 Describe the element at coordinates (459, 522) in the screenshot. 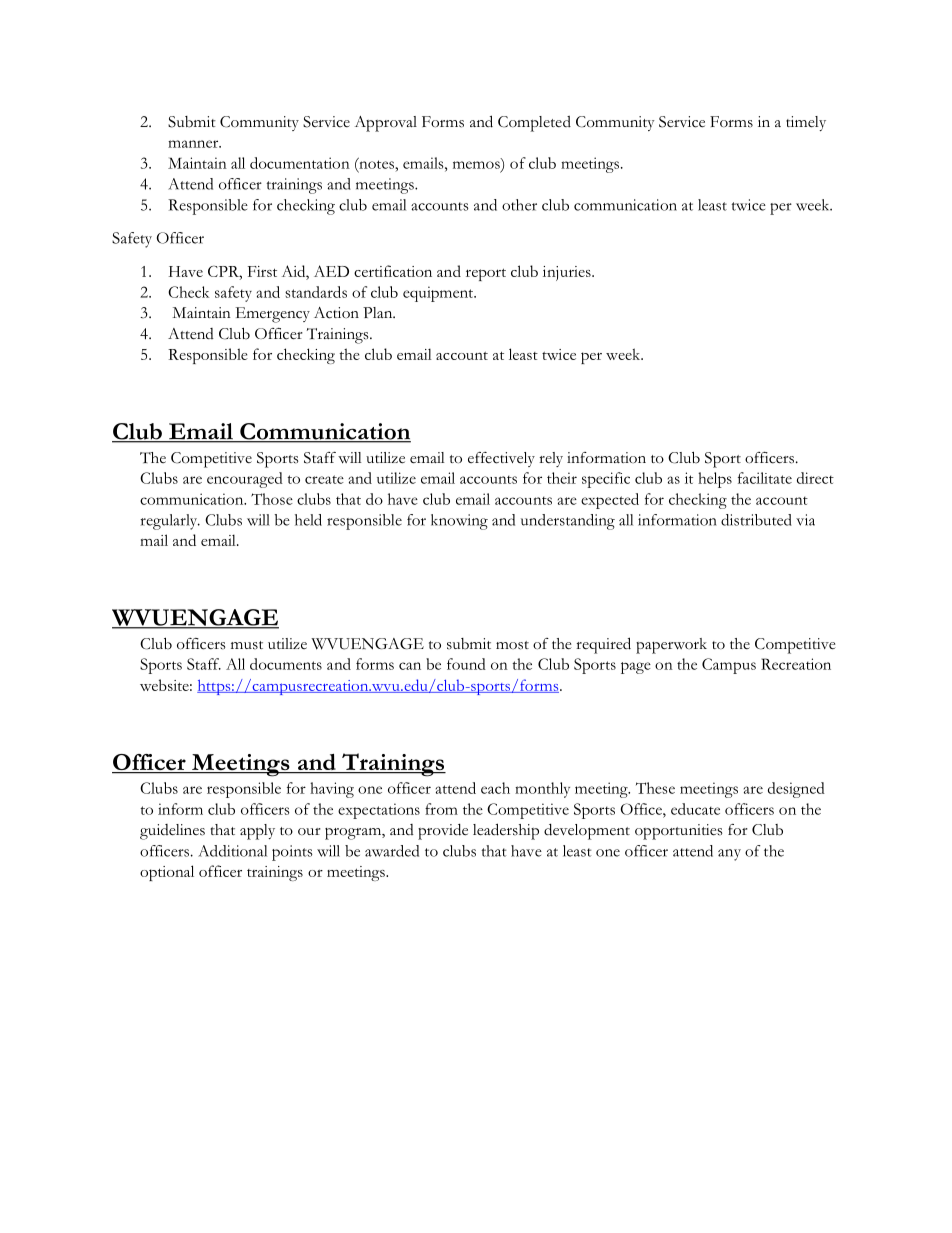

I see `knowing` at that location.
